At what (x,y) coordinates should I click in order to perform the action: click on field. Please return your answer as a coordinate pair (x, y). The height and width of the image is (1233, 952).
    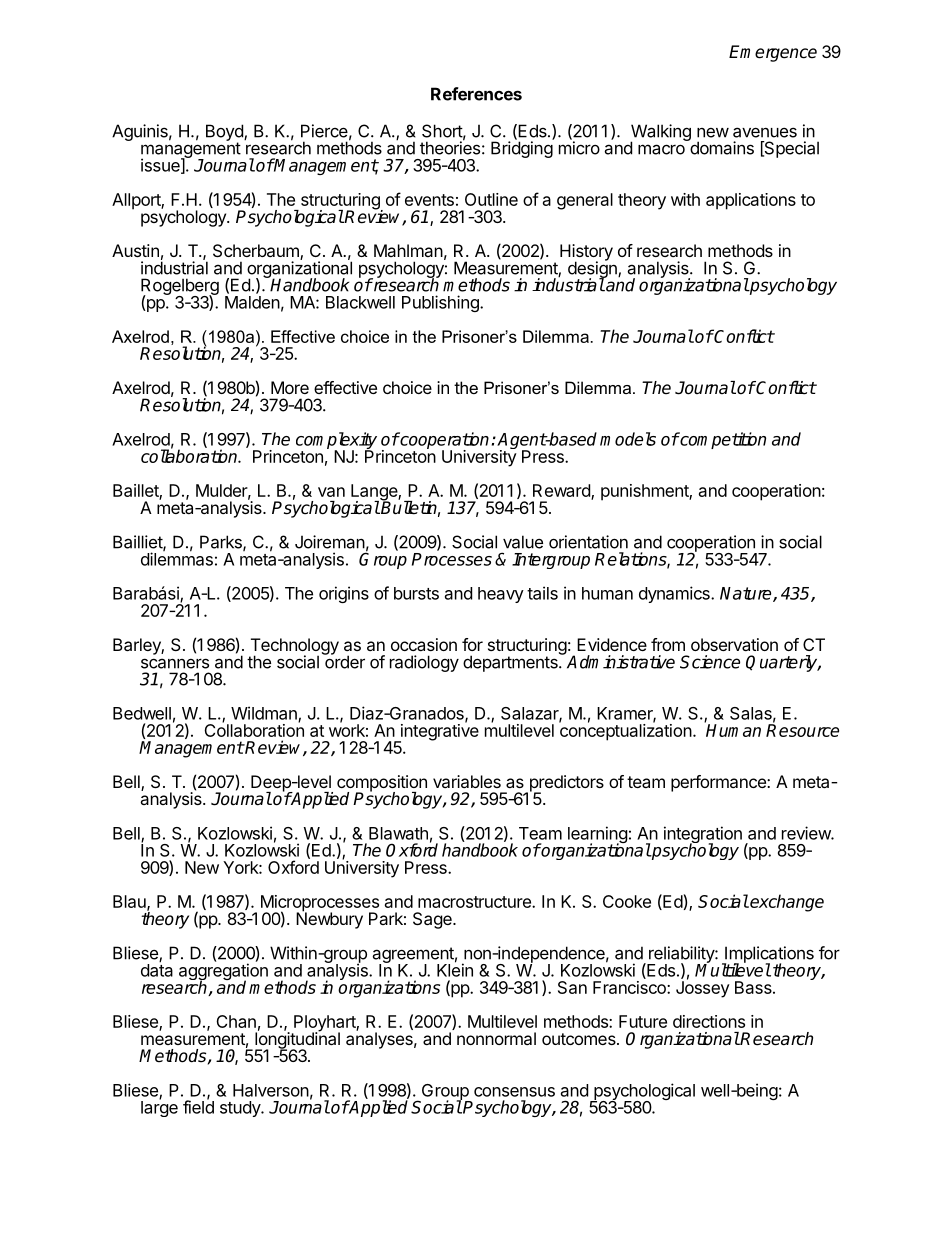
    Looking at the image, I should click on (198, 1106).
